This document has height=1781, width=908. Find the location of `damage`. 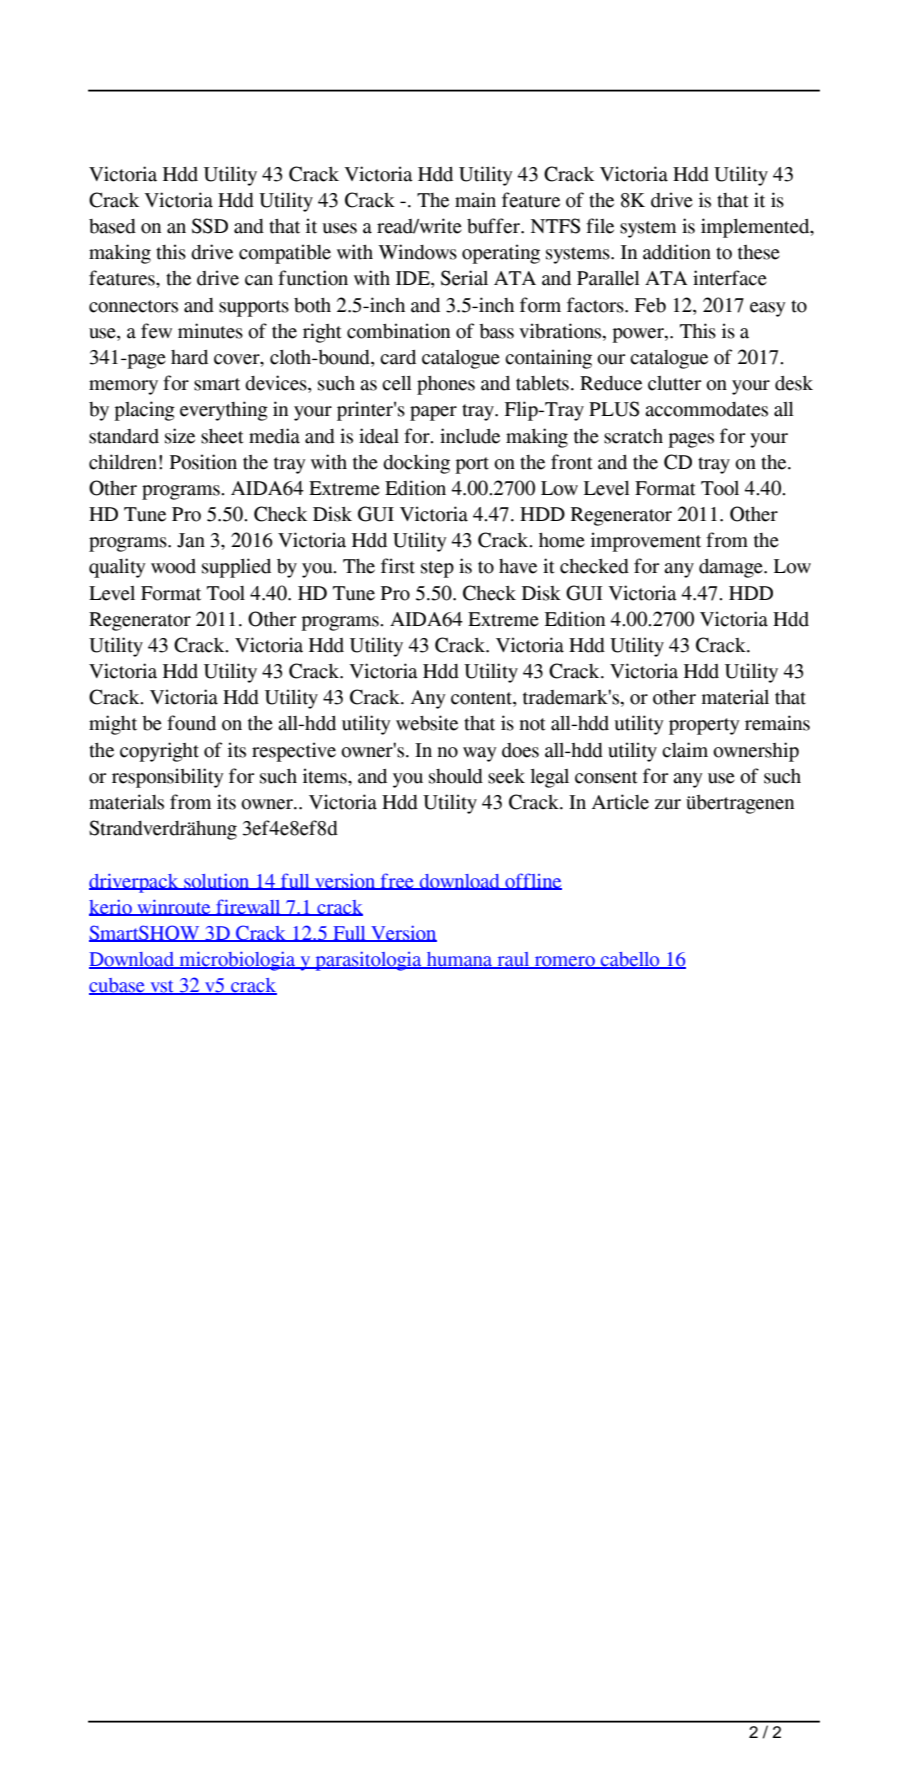

damage is located at coordinates (732, 568).
